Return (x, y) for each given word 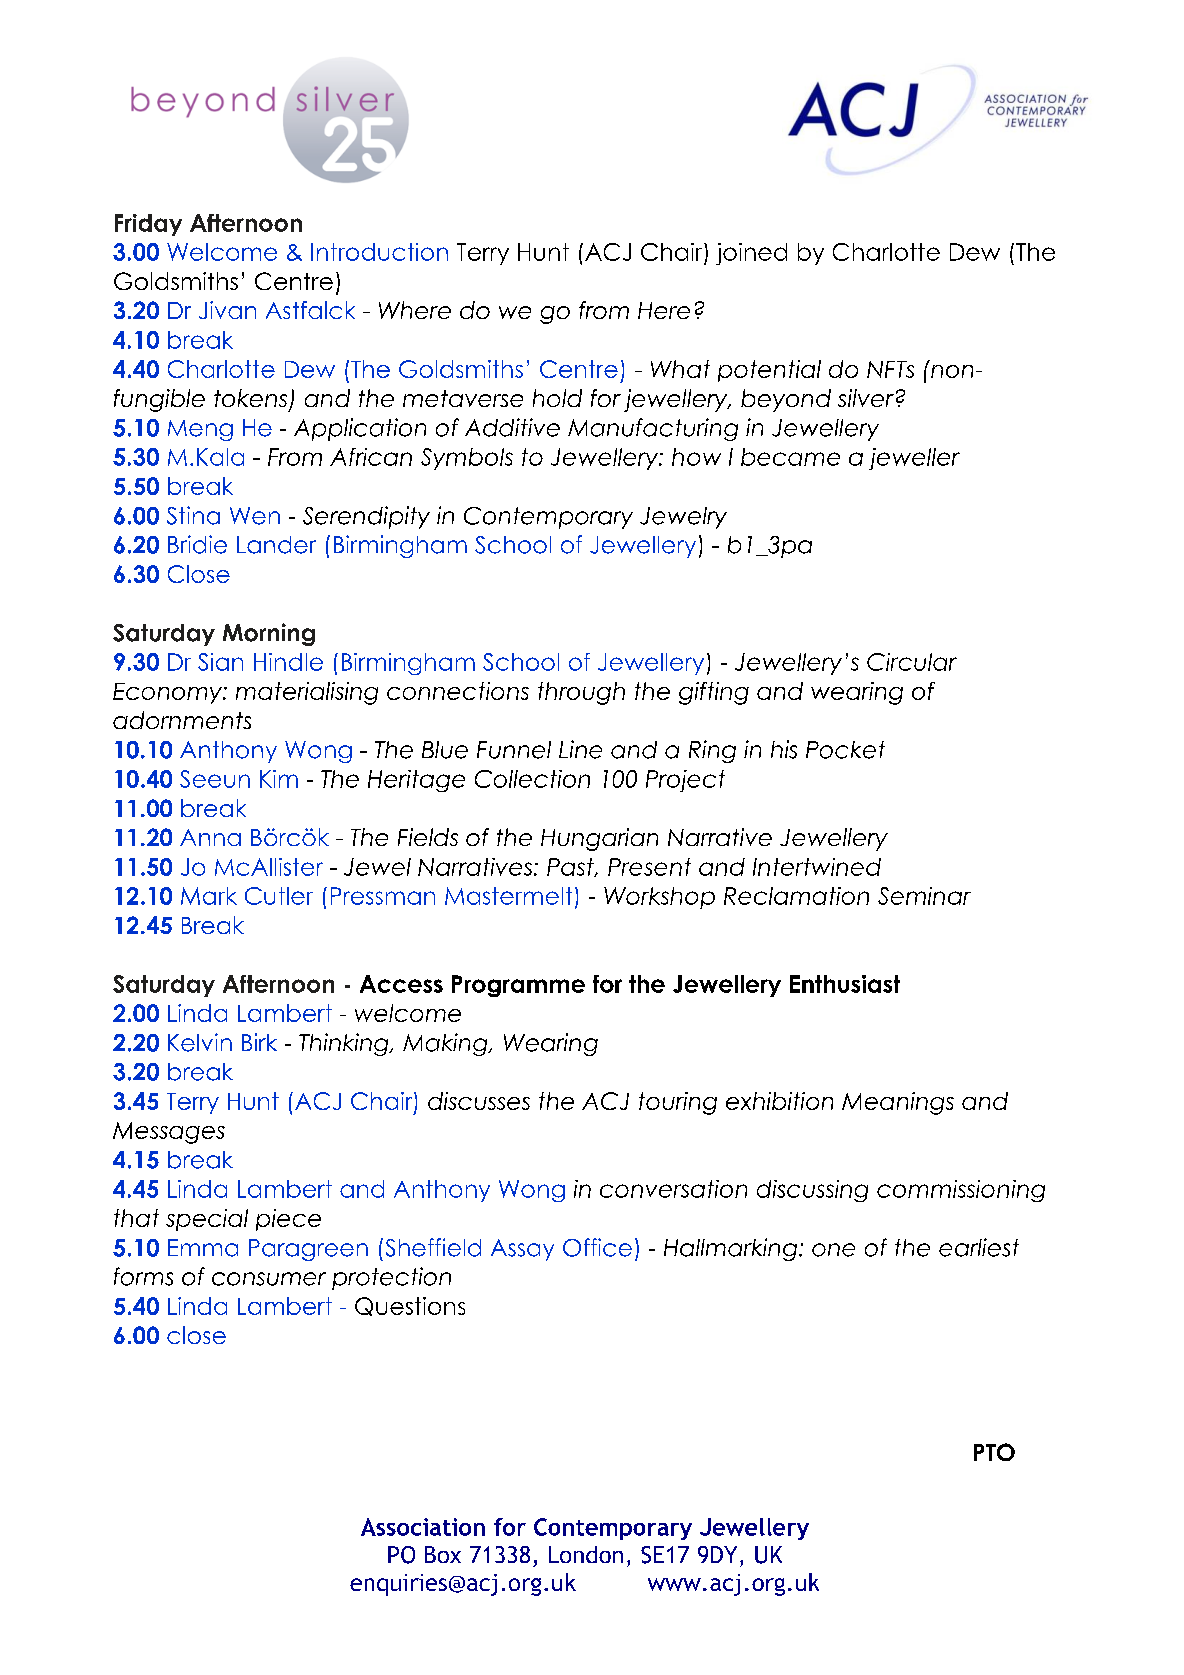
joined (751, 254)
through (581, 693)
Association (423, 1527)
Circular (912, 662)
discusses (479, 1101)
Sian (220, 662)
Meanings (898, 1103)
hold (557, 398)
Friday (148, 225)
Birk (259, 1042)
